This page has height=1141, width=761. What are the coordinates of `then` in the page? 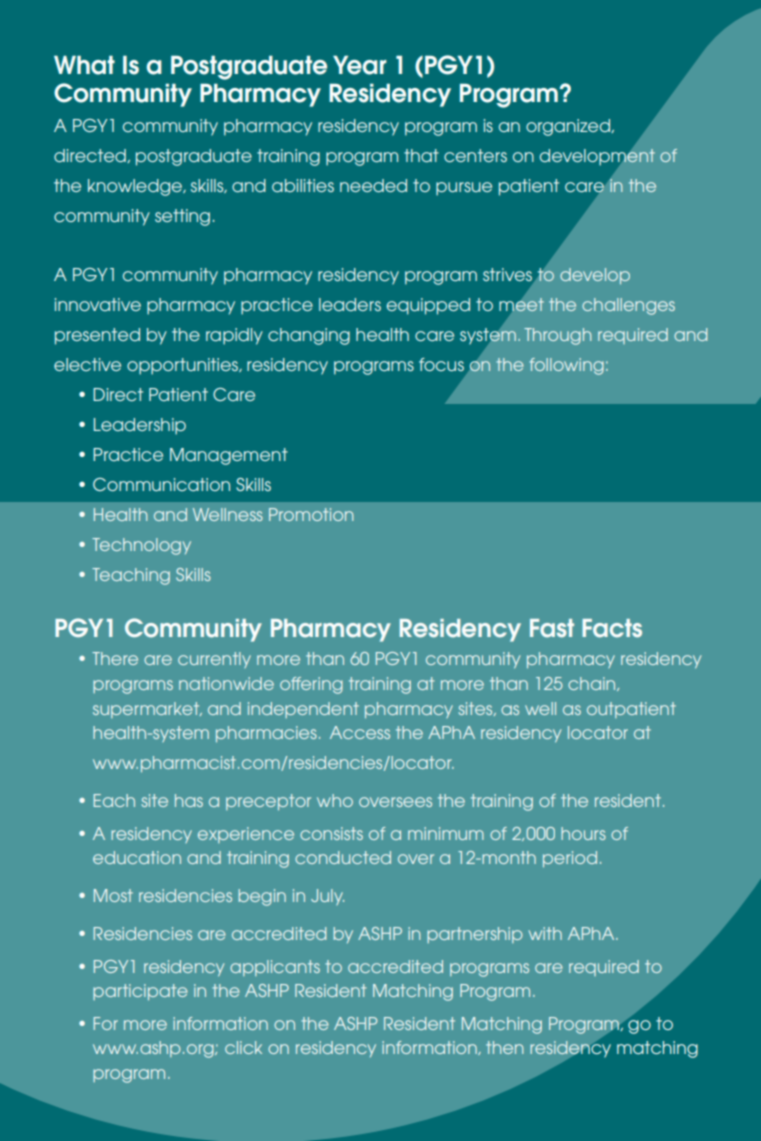 It's located at (505, 1047).
